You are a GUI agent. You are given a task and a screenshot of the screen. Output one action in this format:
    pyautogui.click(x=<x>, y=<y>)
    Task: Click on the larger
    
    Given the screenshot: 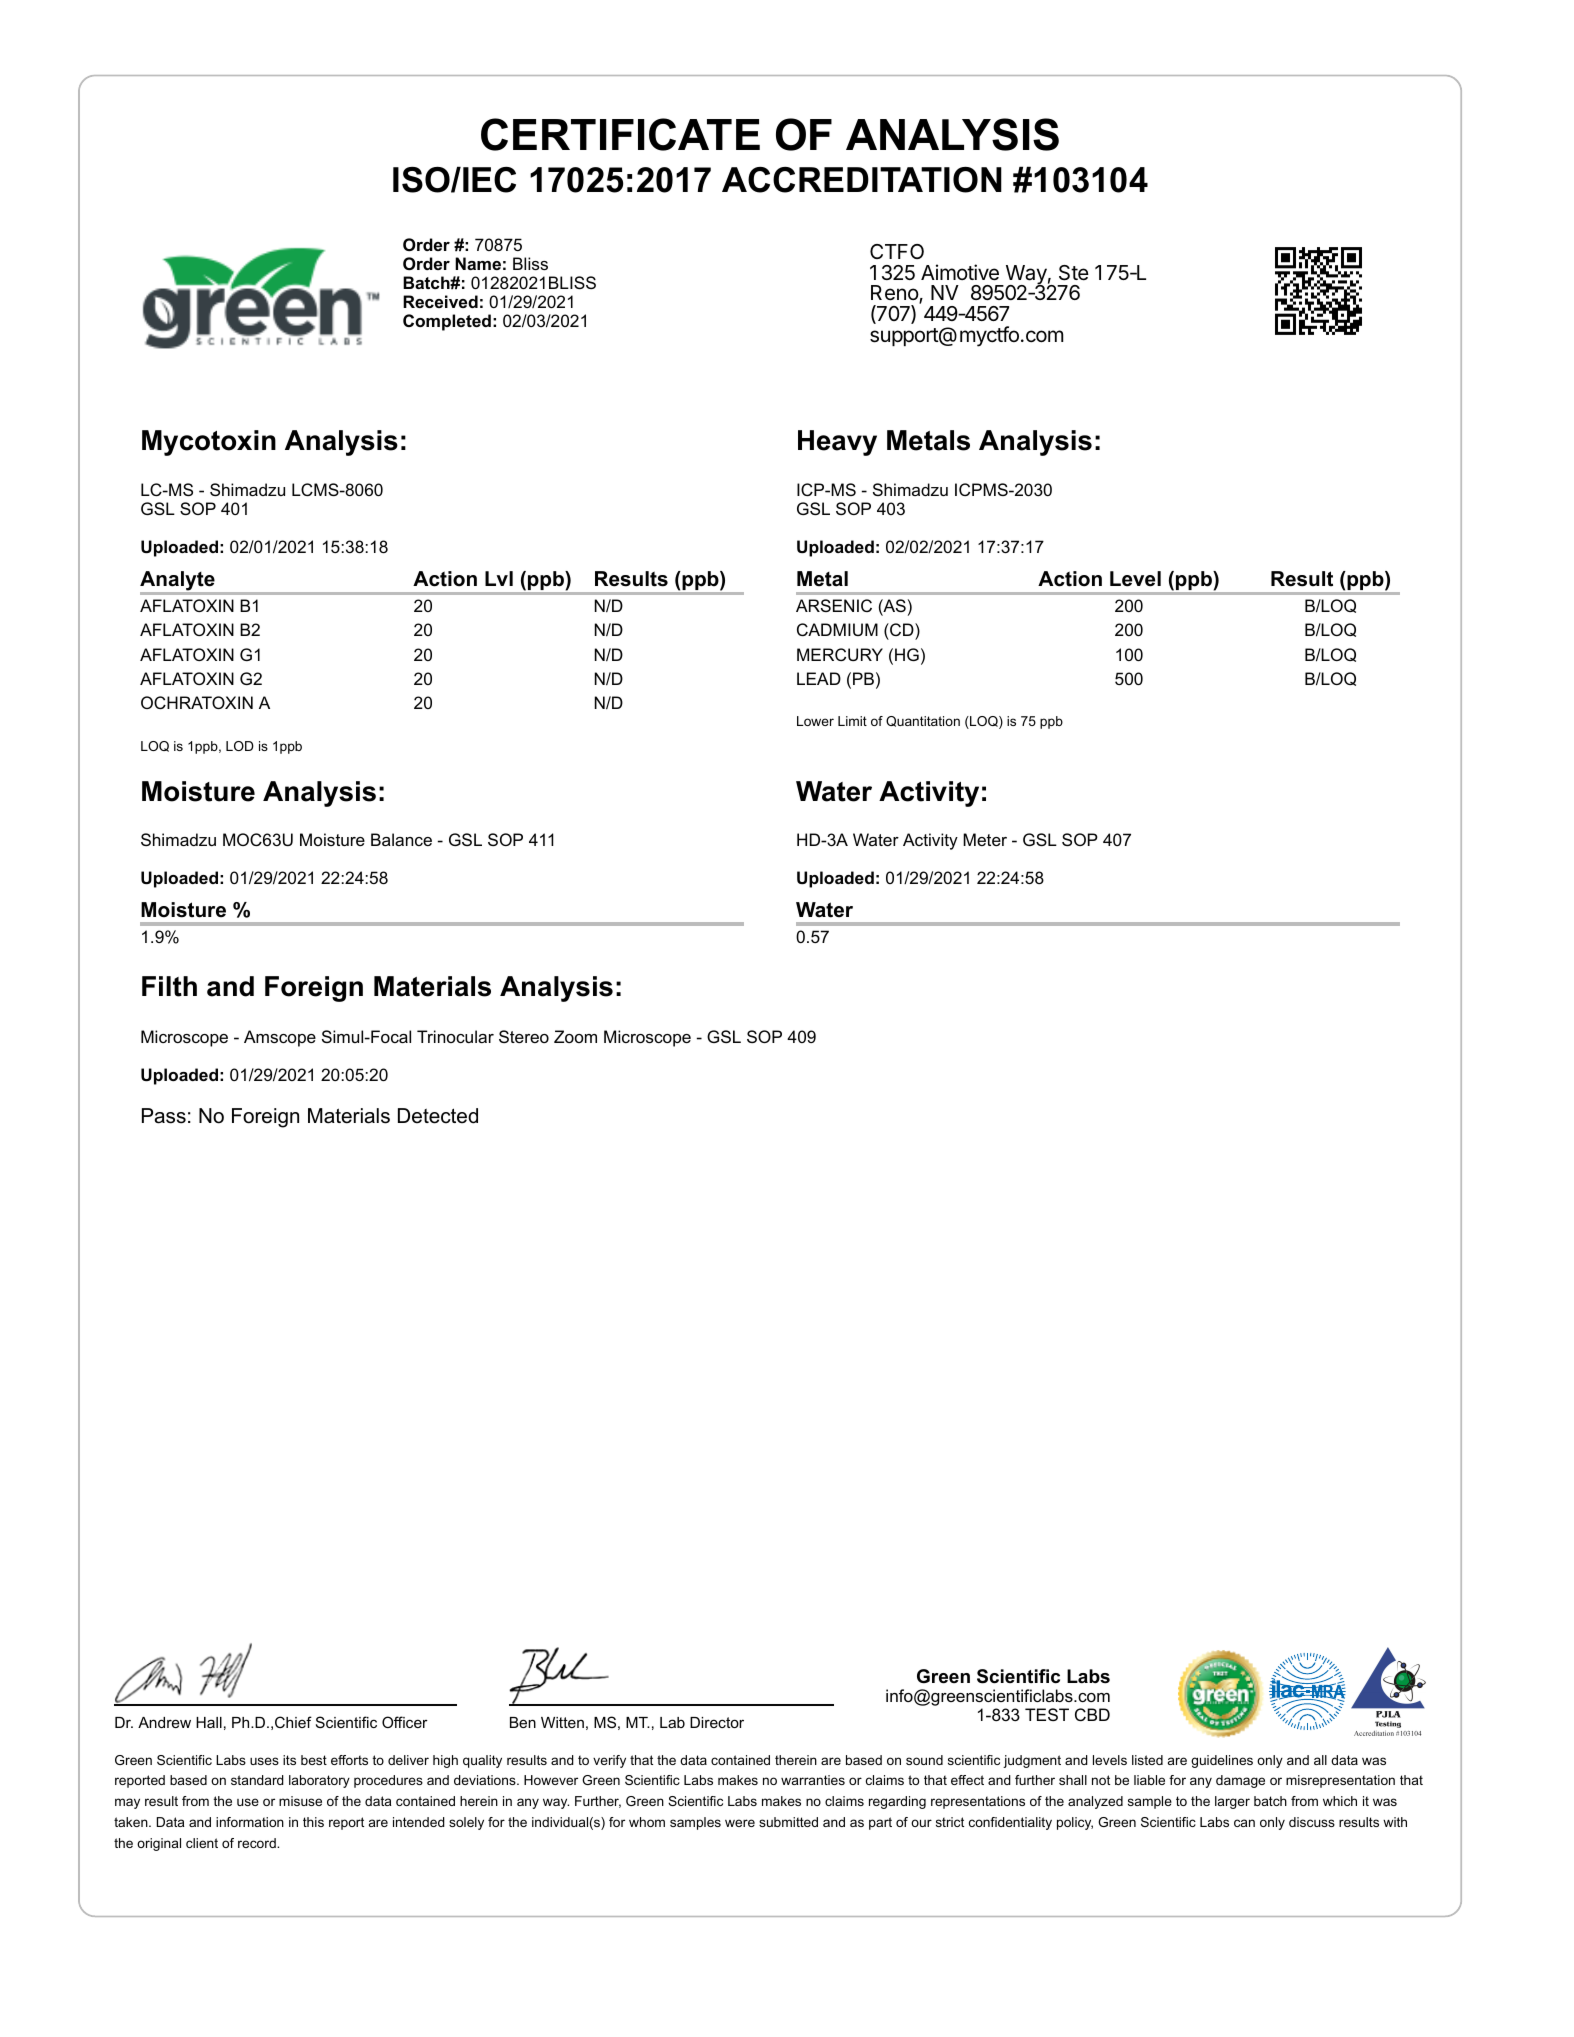 What is the action you would take?
    pyautogui.click(x=1232, y=1802)
